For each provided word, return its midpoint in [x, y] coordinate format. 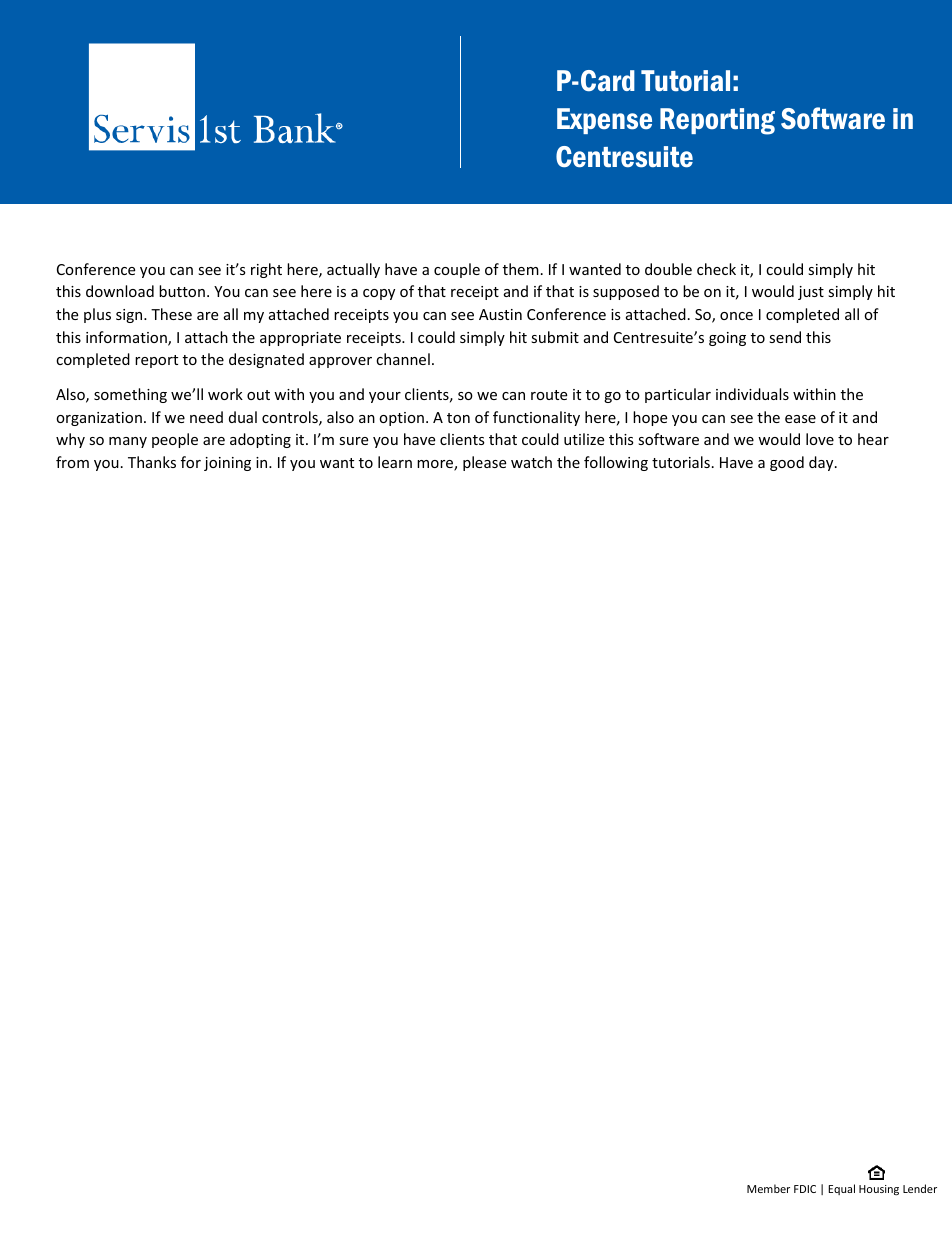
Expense [604, 121]
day [822, 463]
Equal [841, 1189]
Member [768, 1188]
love [820, 439]
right [266, 270]
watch [531, 462]
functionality [536, 418]
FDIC [805, 1189]
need [206, 417]
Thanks [152, 462]
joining [227, 464]
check [716, 269]
